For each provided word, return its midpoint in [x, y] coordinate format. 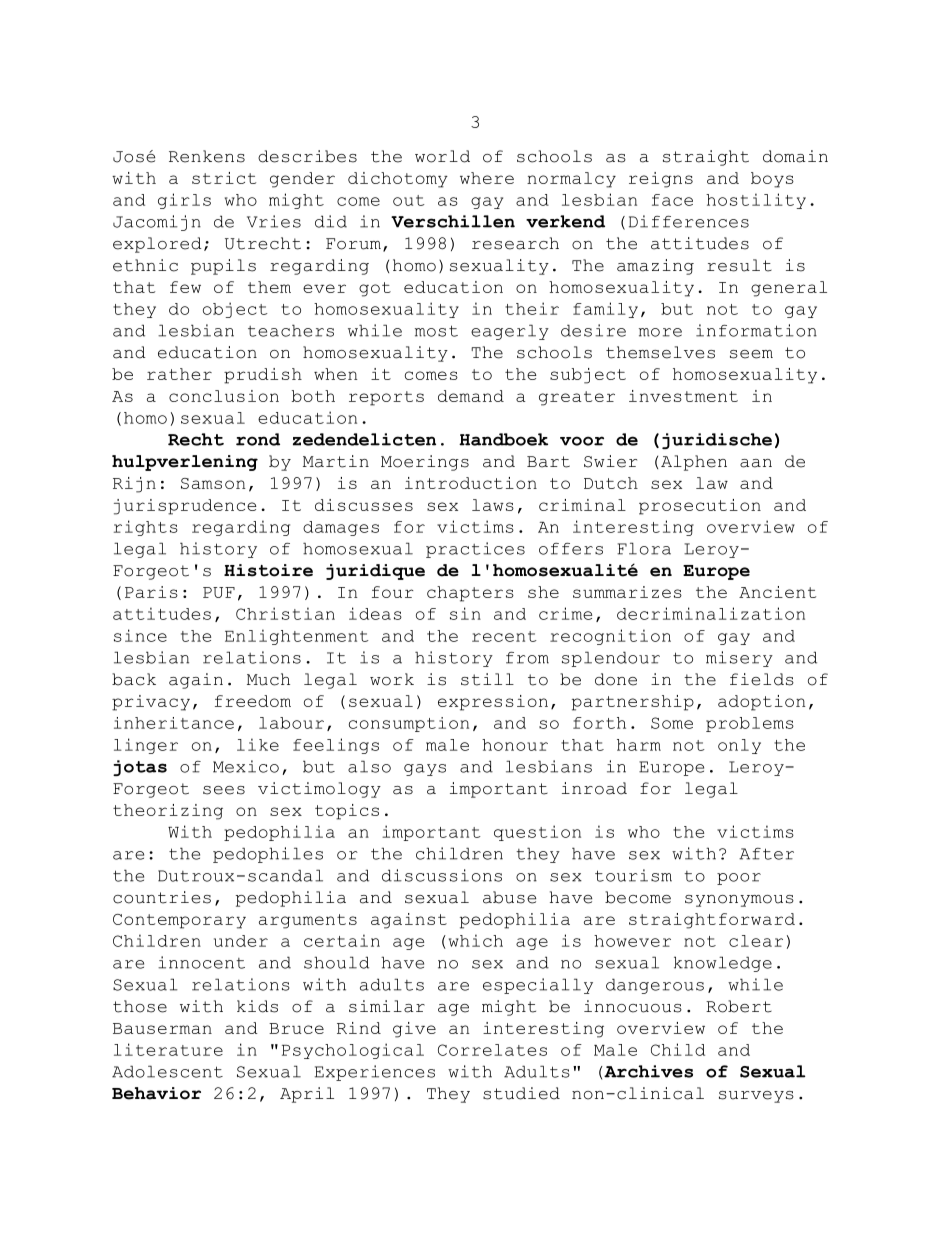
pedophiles [268, 855]
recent [504, 636]
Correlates [492, 1050]
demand [471, 396]
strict [224, 178]
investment [683, 396]
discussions [442, 875]
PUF [219, 592]
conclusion [224, 396]
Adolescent [167, 1071]
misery [739, 659]
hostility [756, 201]
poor [739, 879]
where [487, 178]
